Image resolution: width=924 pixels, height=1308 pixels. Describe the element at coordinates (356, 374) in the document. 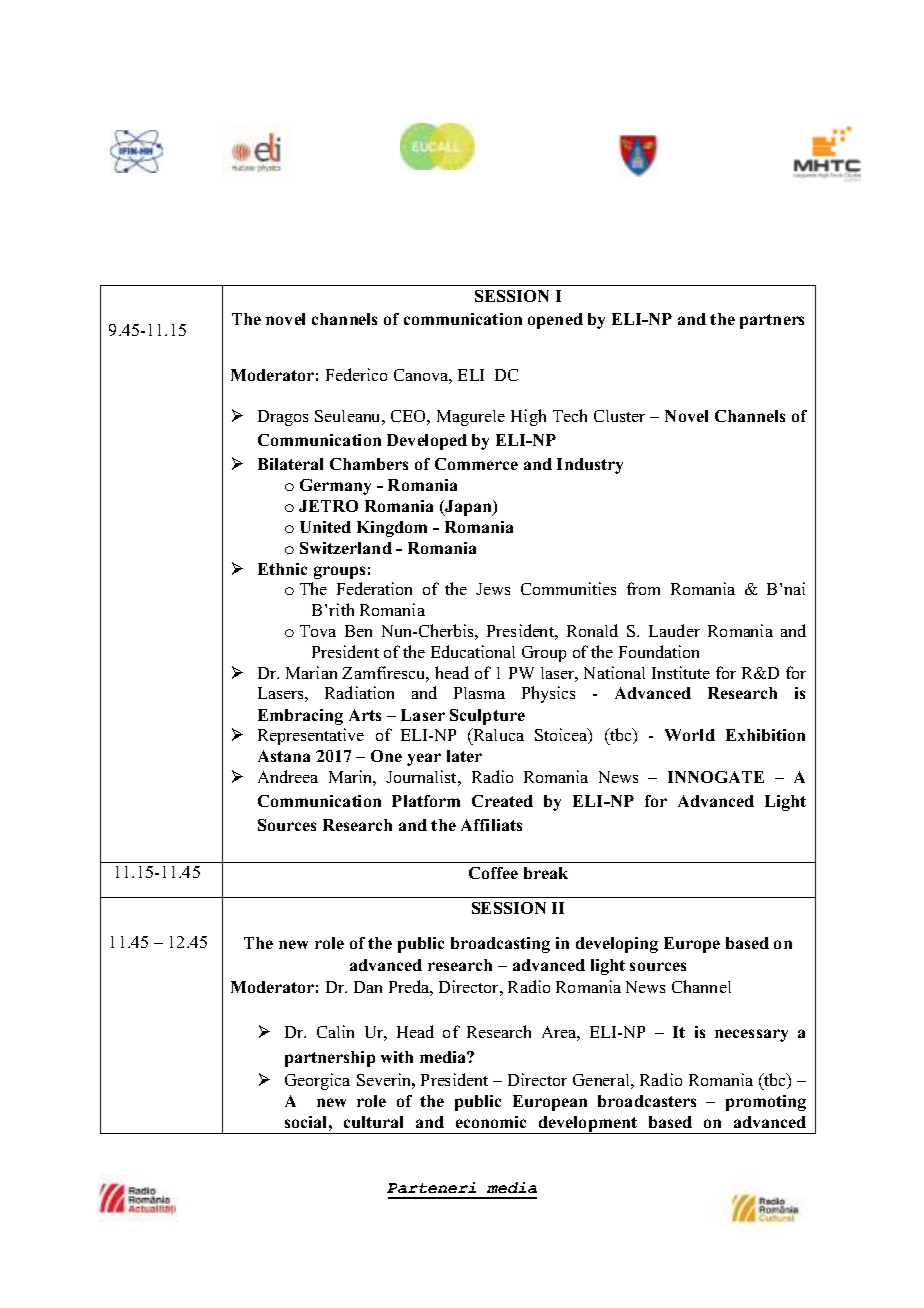

I see `Federico` at that location.
